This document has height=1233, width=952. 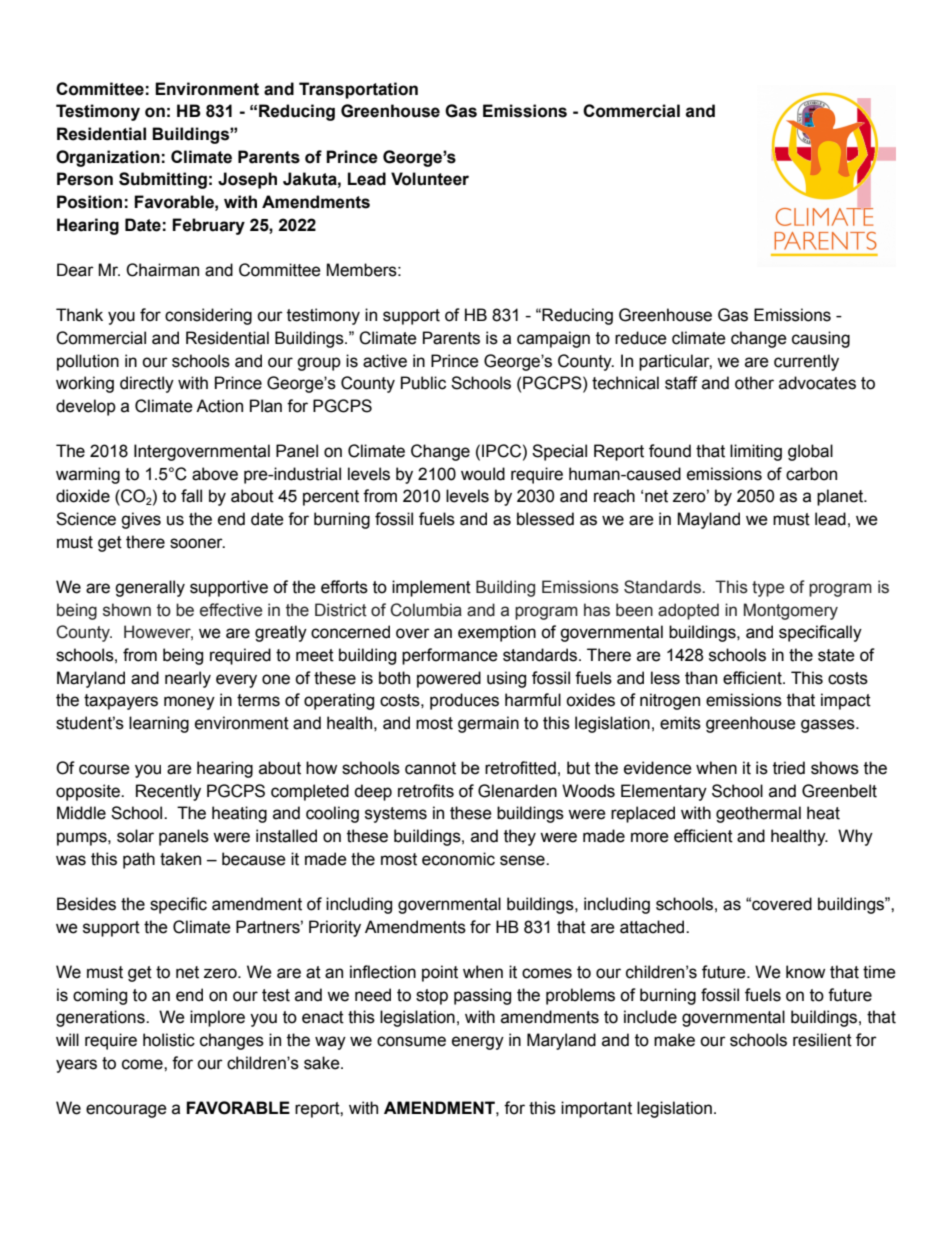 I want to click on campaign, so click(x=553, y=339).
